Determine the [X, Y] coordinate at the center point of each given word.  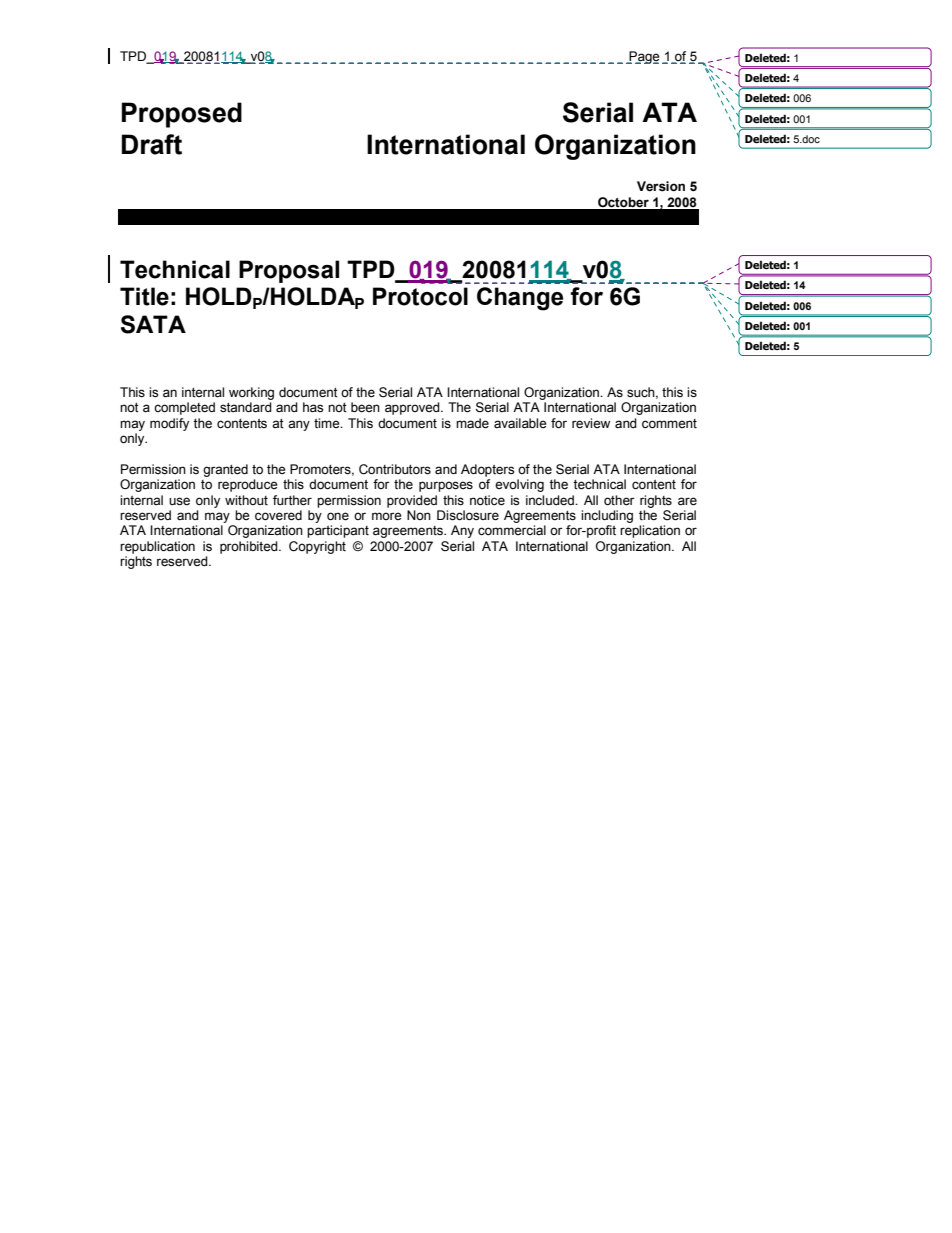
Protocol [420, 296]
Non [419, 515]
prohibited [250, 547]
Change [520, 299]
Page [643, 57]
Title [144, 296]
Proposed [182, 115]
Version [661, 186]
